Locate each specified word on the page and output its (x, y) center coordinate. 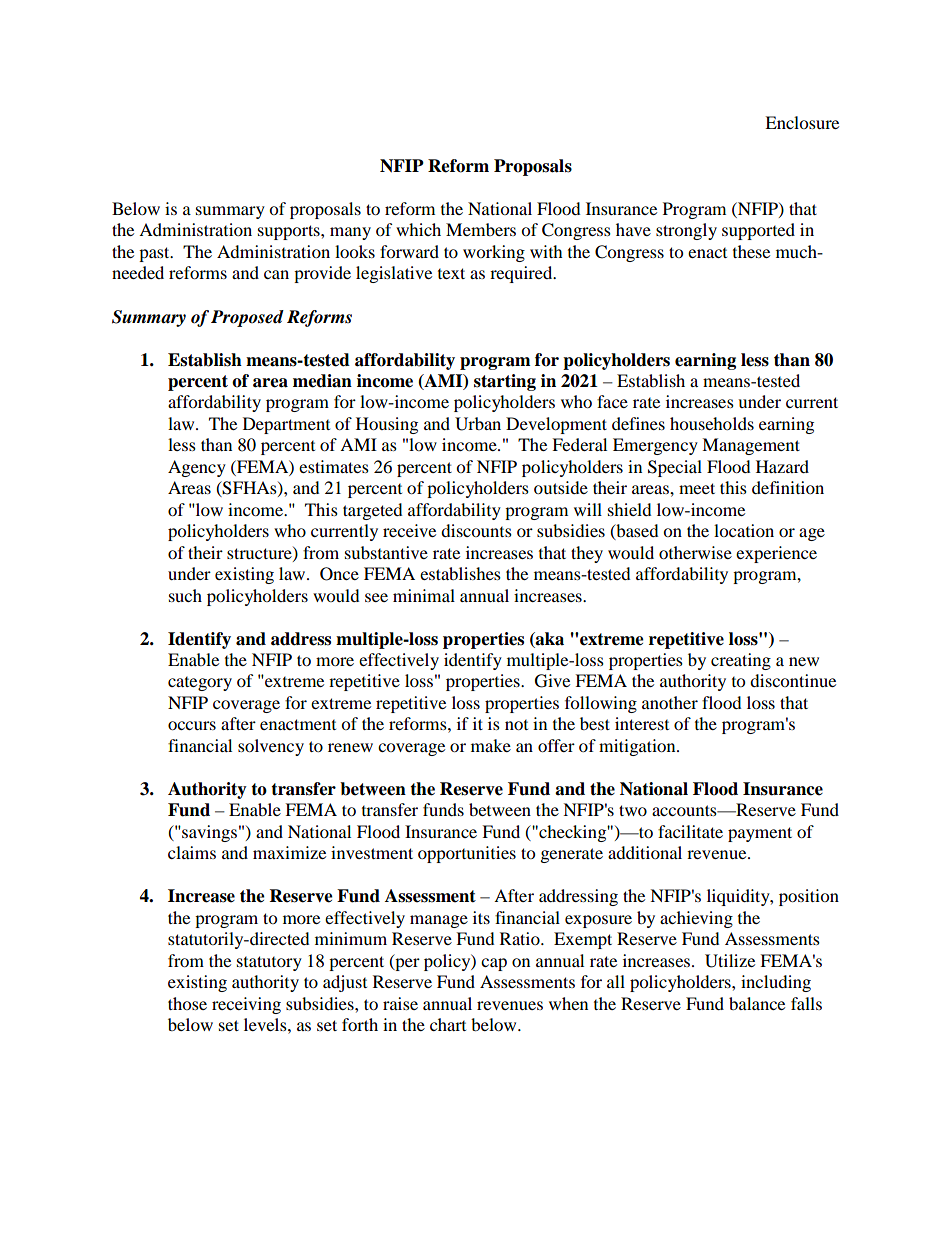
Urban (478, 424)
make (491, 745)
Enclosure (802, 122)
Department (286, 425)
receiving (246, 1005)
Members (481, 229)
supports (290, 232)
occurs (192, 725)
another (670, 702)
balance (757, 1003)
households (712, 423)
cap (494, 964)
